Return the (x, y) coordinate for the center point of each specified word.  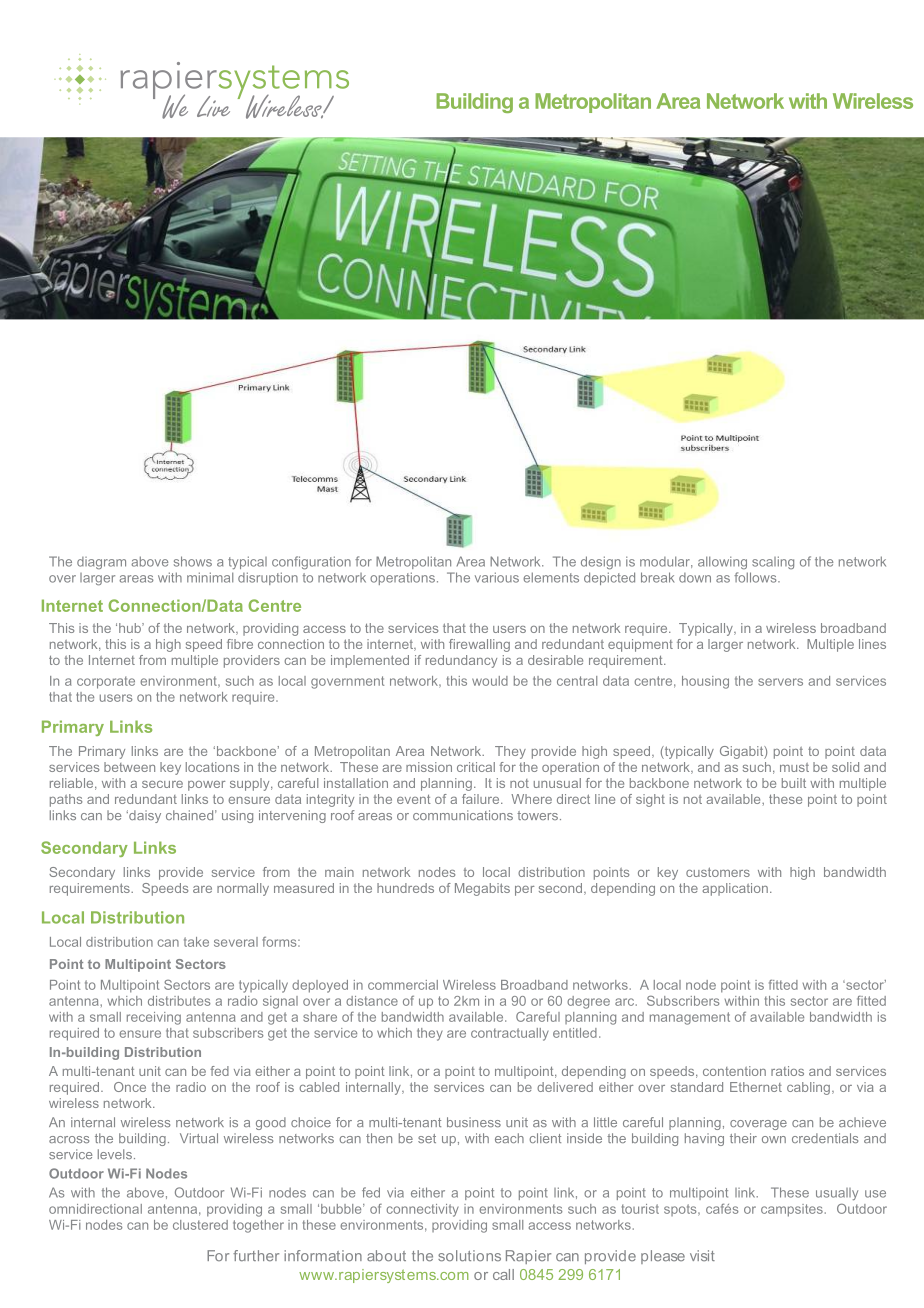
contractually (510, 1034)
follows (756, 577)
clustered (200, 1225)
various (497, 577)
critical (476, 767)
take (196, 942)
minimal (210, 577)
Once (130, 1087)
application (735, 889)
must (794, 767)
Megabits (482, 889)
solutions (469, 1256)
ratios (787, 1071)
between (129, 767)
